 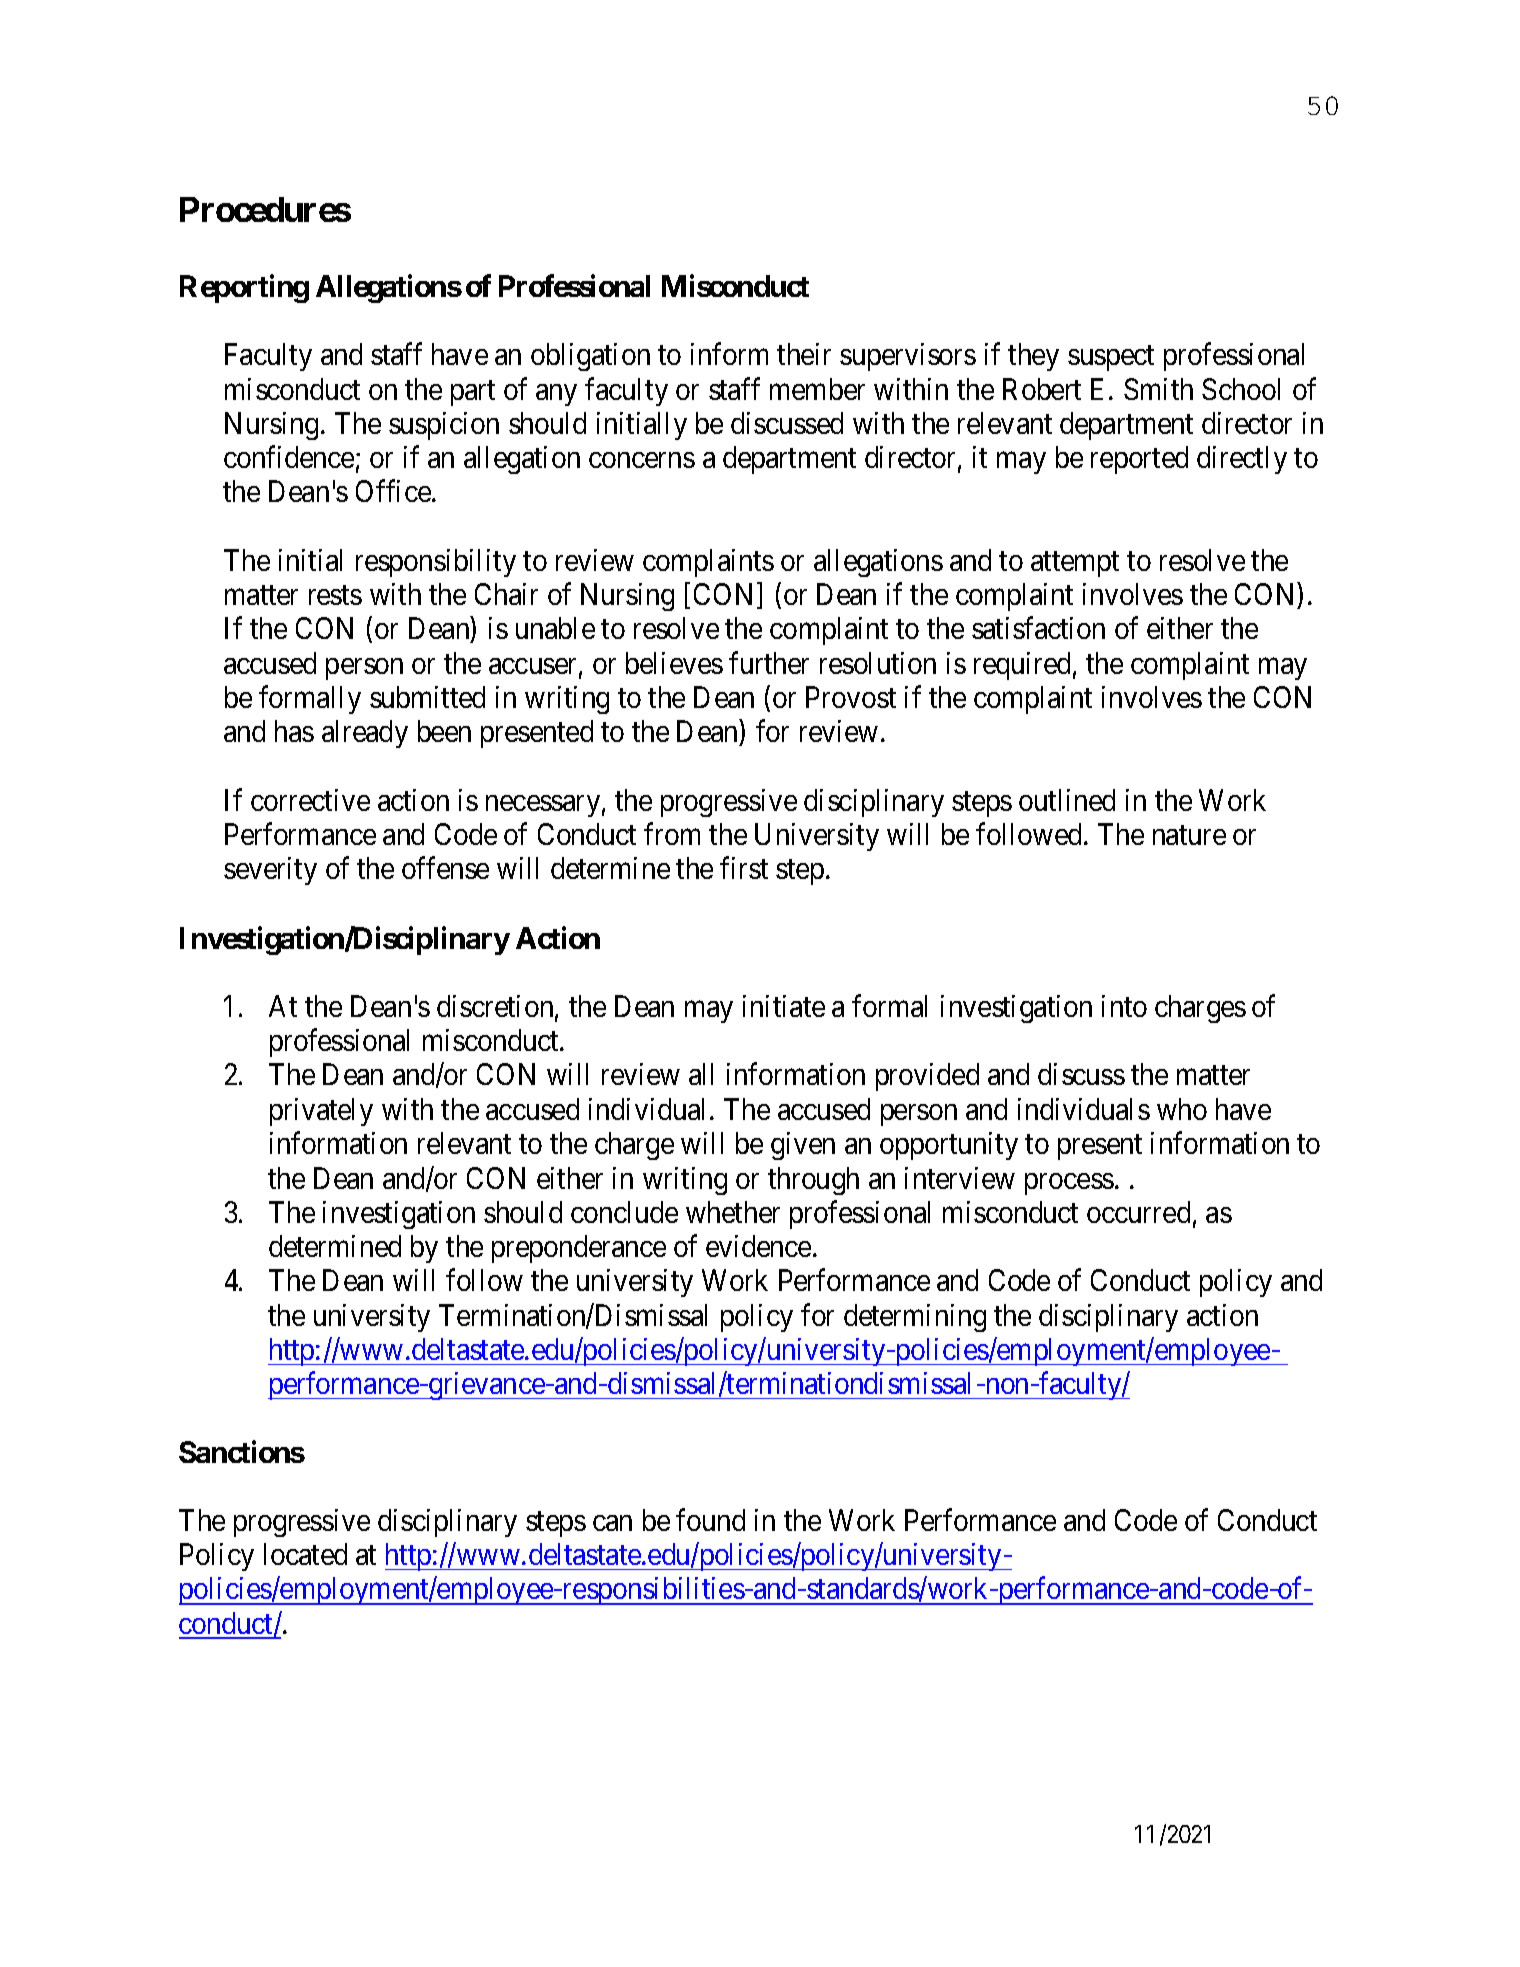 I want to click on outlined, so click(x=1067, y=800).
